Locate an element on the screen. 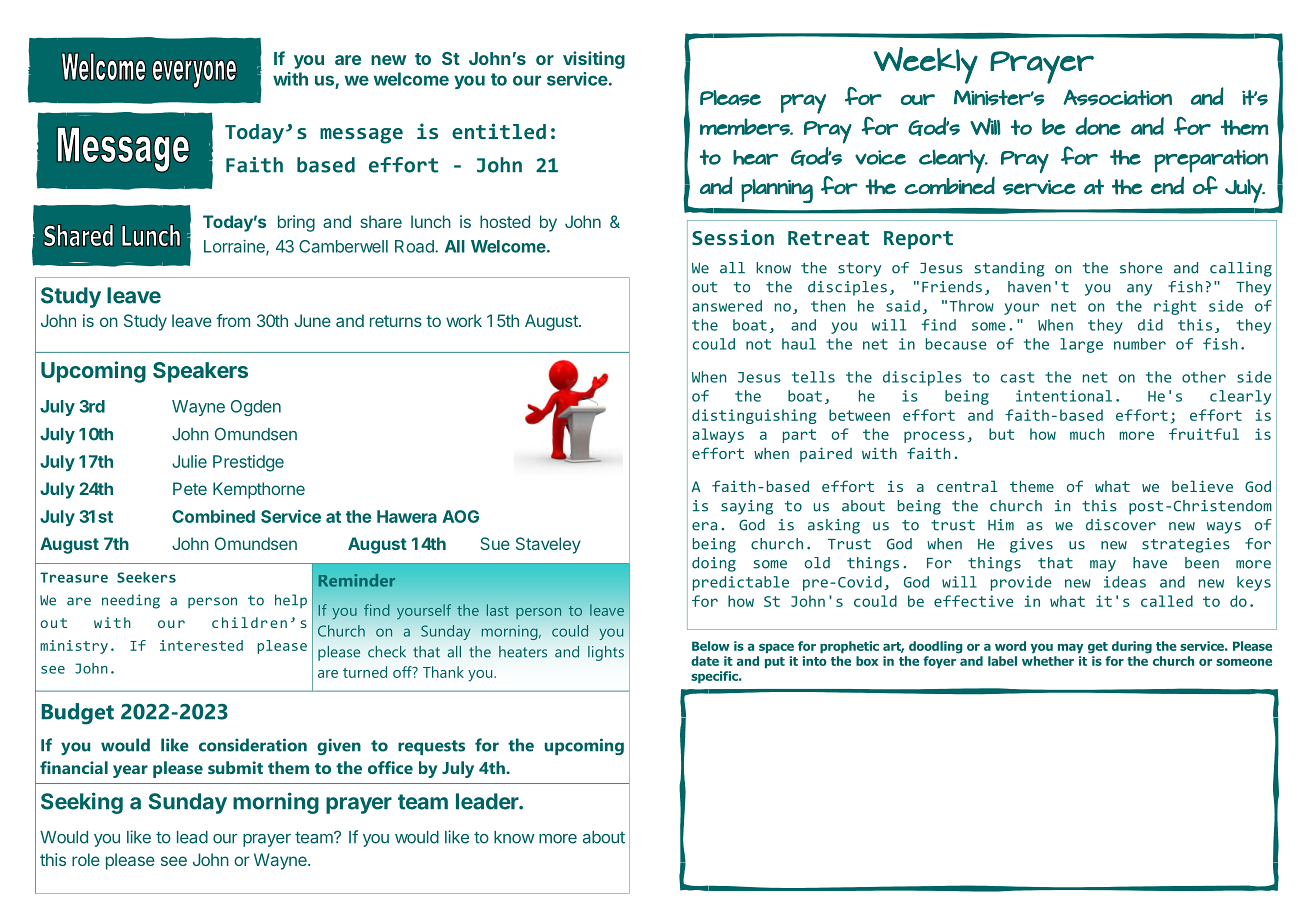  whether is located at coordinates (1048, 661).
